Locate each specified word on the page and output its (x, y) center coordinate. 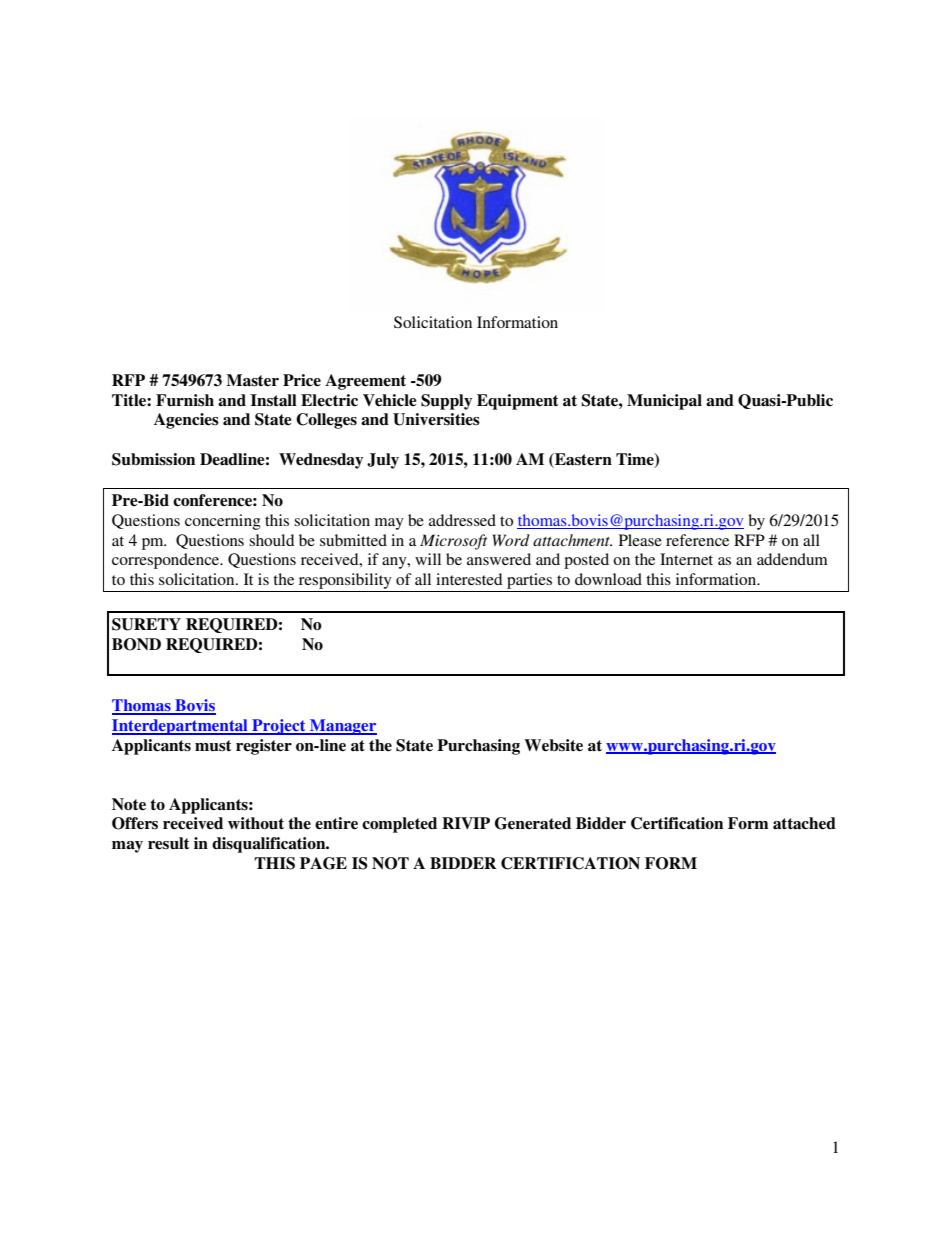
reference (697, 540)
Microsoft (453, 542)
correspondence (167, 561)
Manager (342, 727)
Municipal (664, 402)
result (169, 843)
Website (553, 745)
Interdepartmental (181, 727)
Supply (446, 402)
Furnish (185, 400)
